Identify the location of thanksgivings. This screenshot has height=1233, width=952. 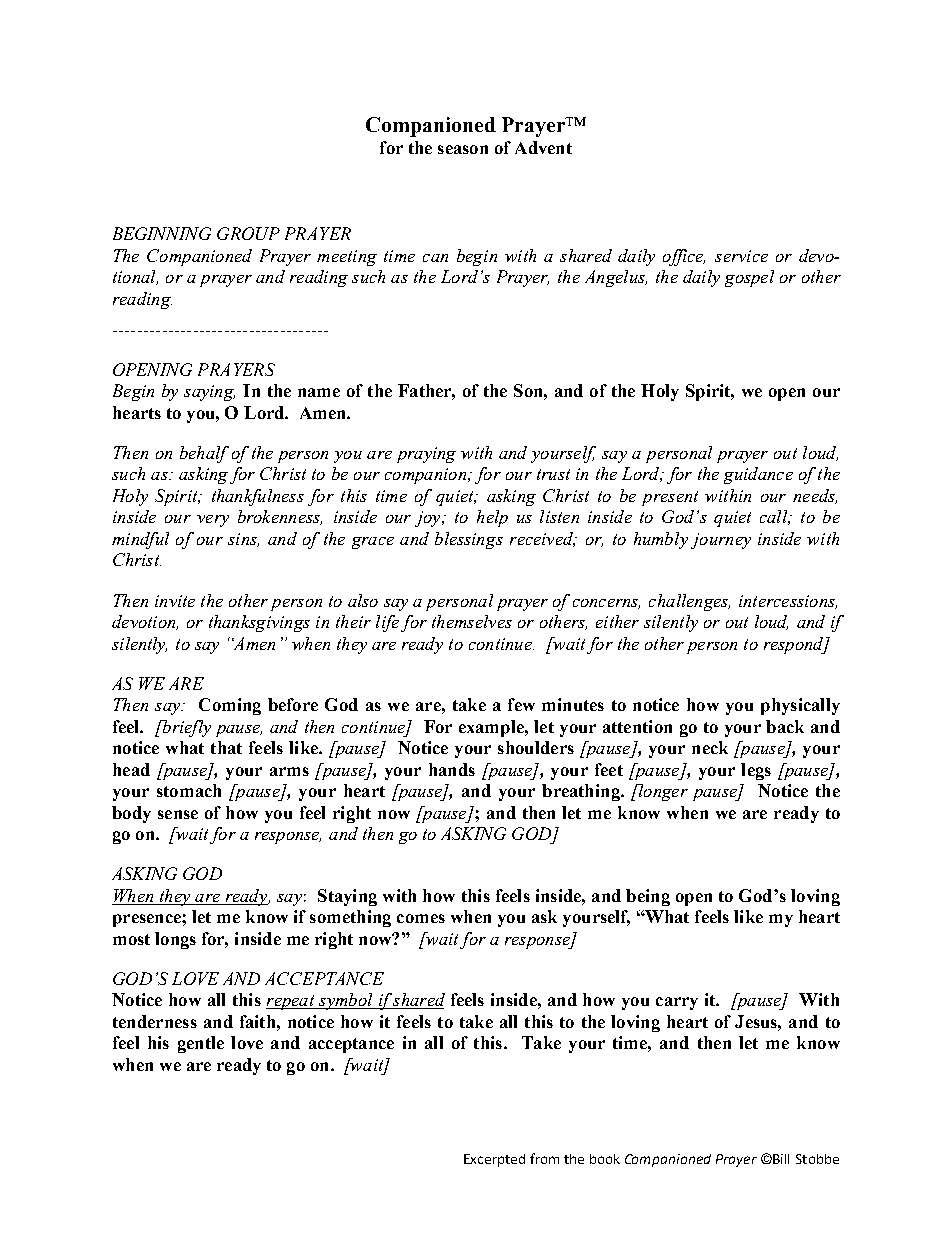
(259, 623).
